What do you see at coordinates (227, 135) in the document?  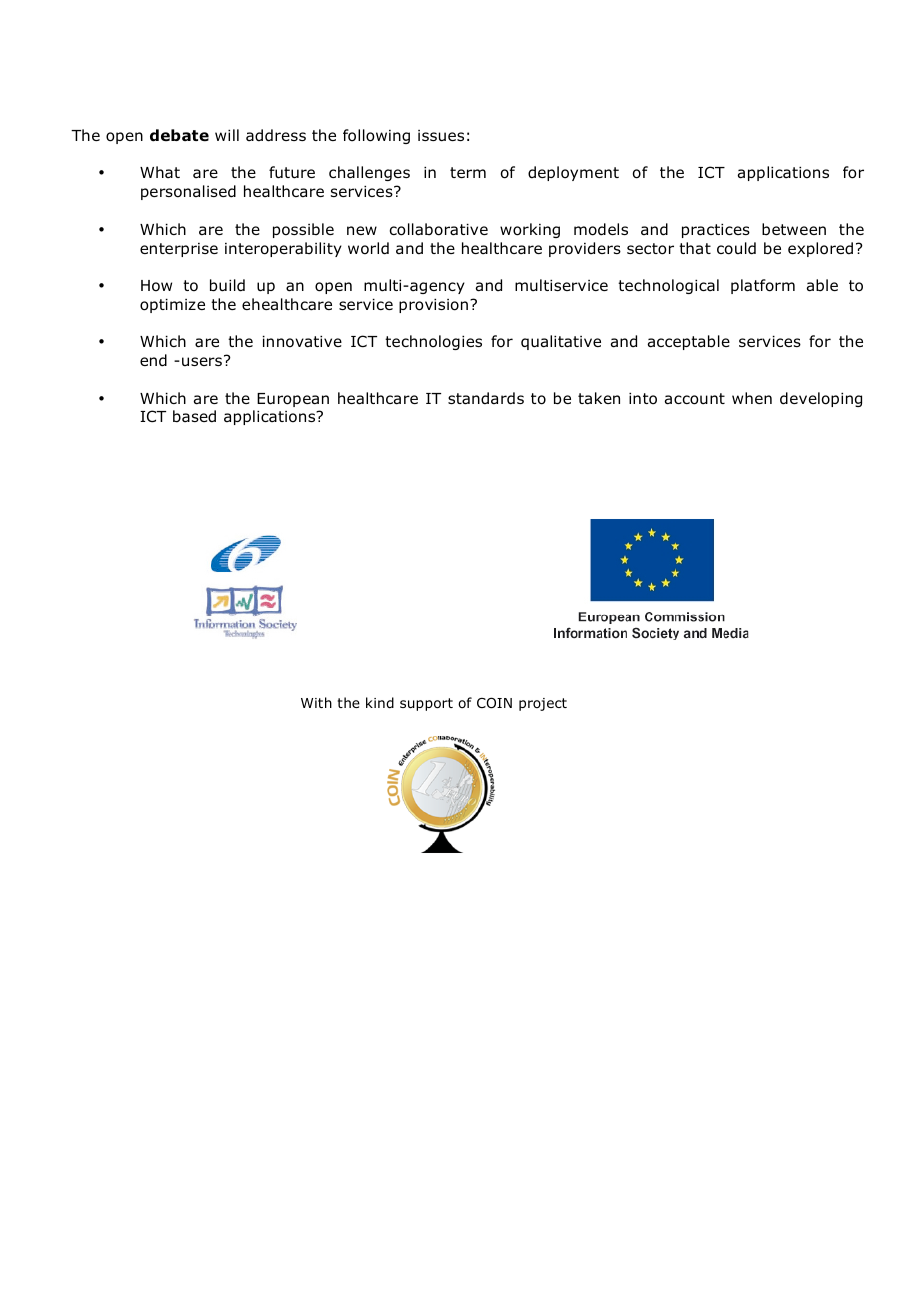 I see `will` at bounding box center [227, 135].
